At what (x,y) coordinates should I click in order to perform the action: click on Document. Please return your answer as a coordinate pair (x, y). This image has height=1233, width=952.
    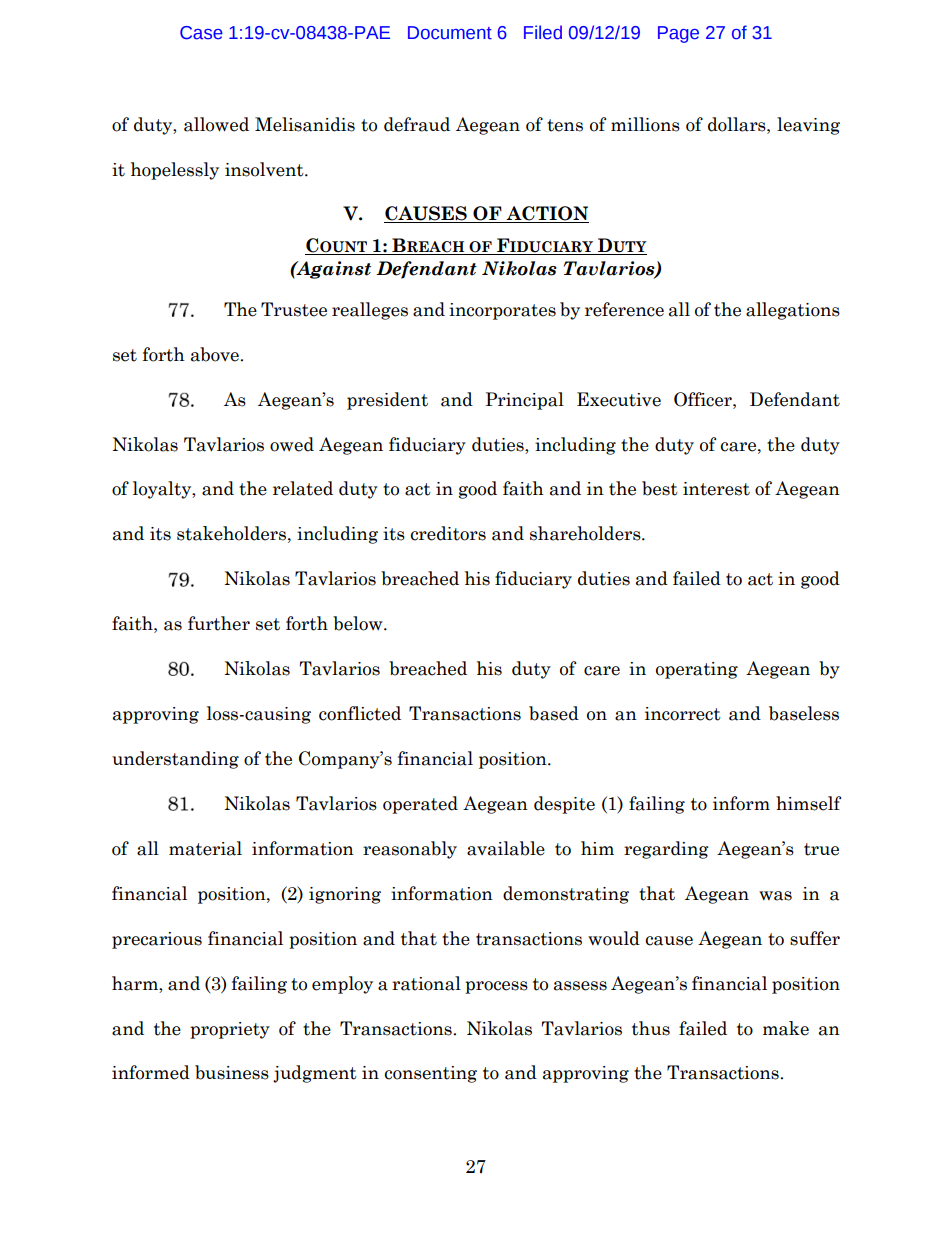
    Looking at the image, I should click on (450, 33).
